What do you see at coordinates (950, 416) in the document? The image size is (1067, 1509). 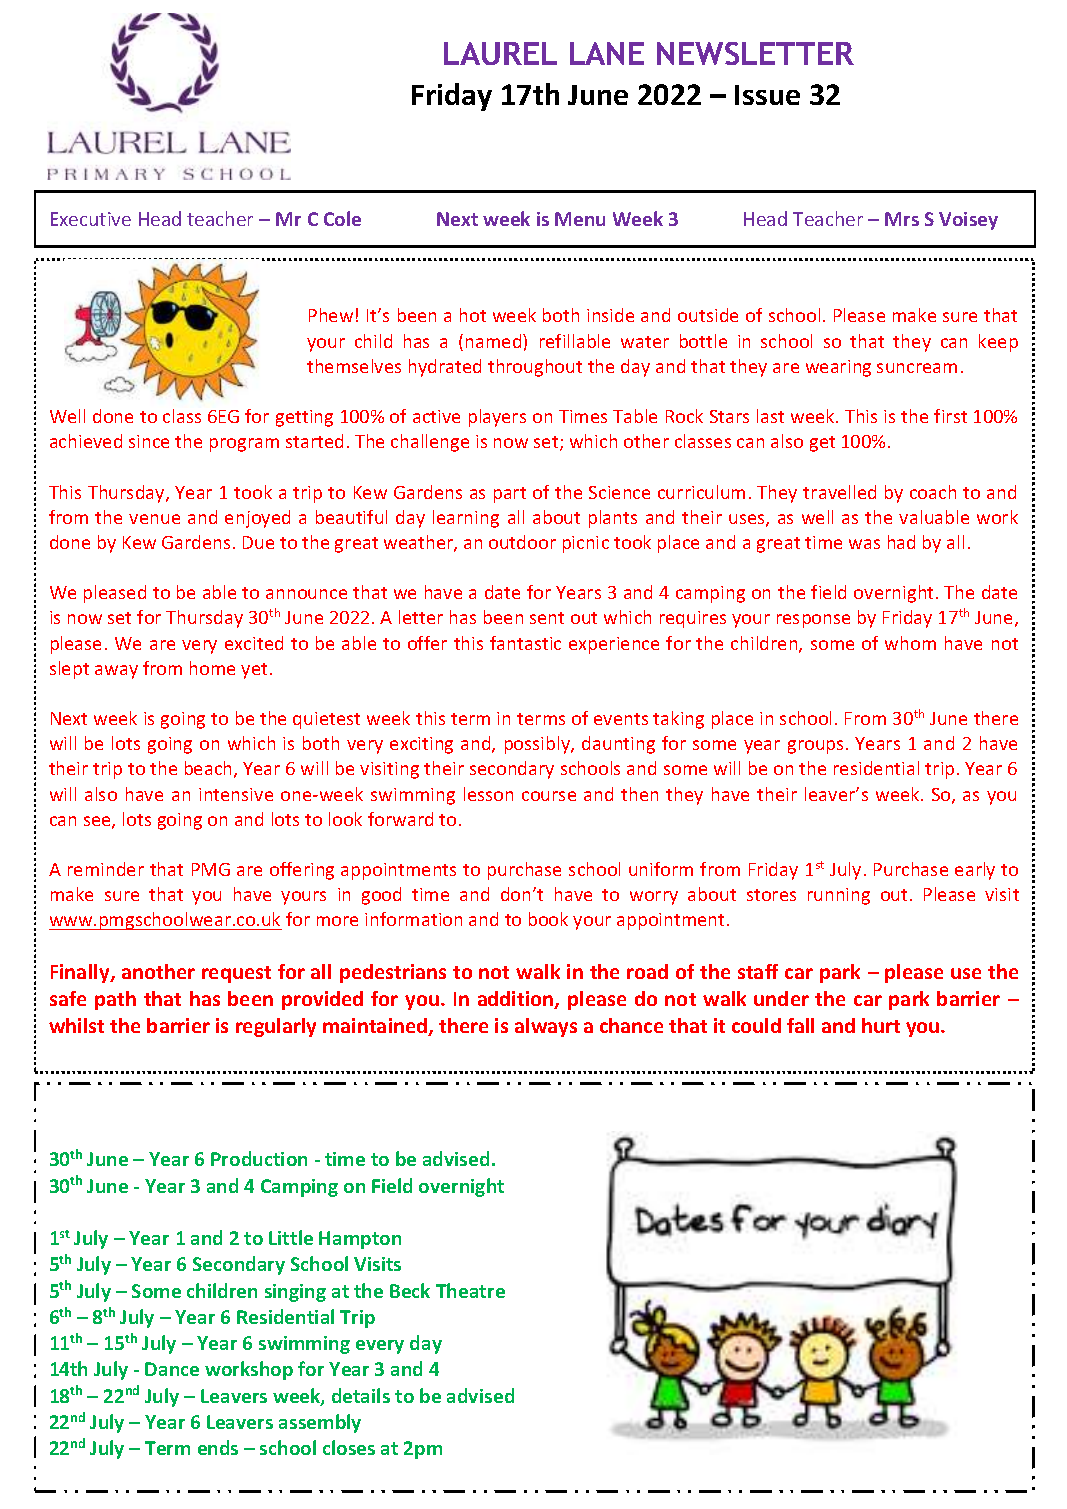 I see `first` at bounding box center [950, 416].
